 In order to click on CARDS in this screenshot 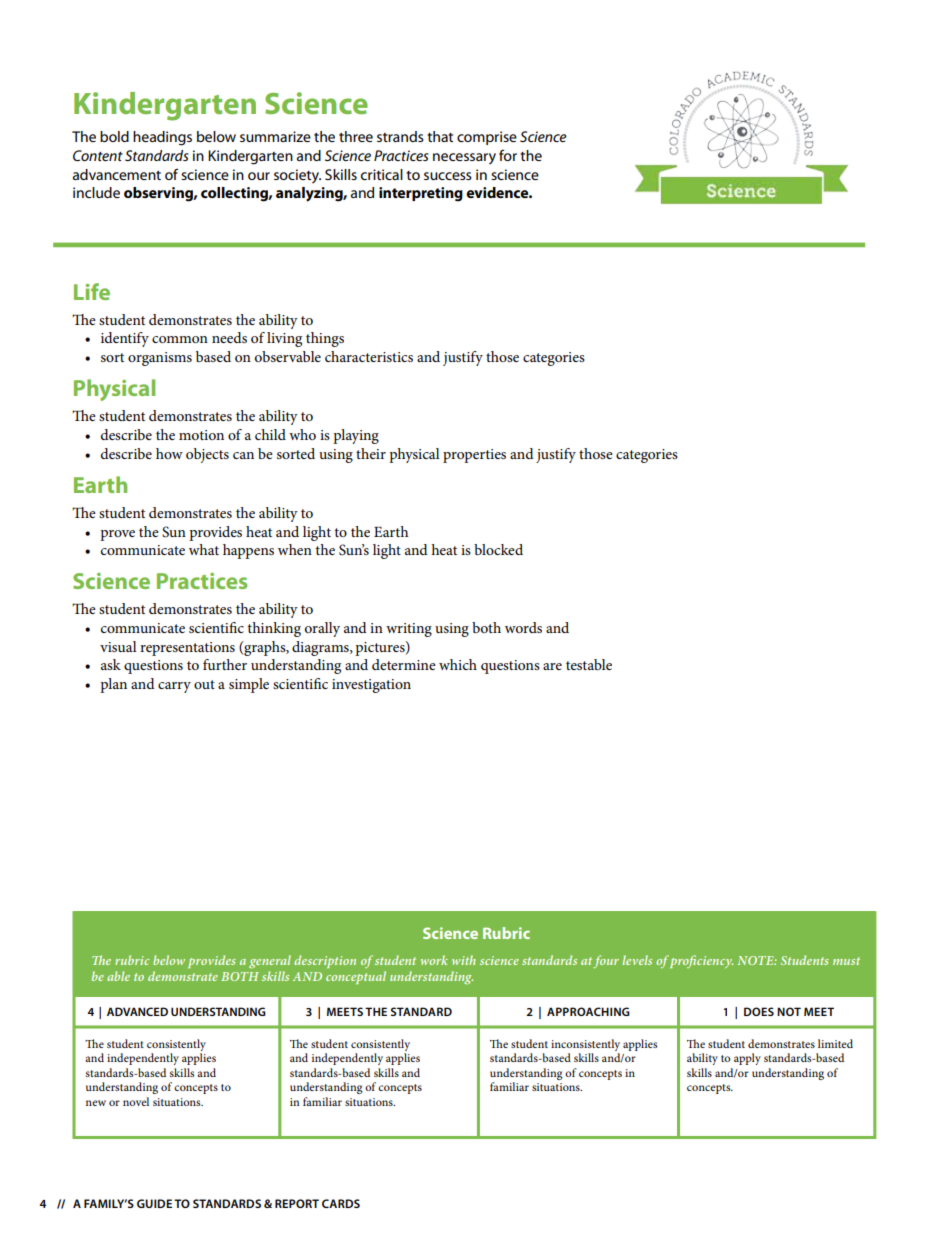, I will do `click(341, 1203)`.
